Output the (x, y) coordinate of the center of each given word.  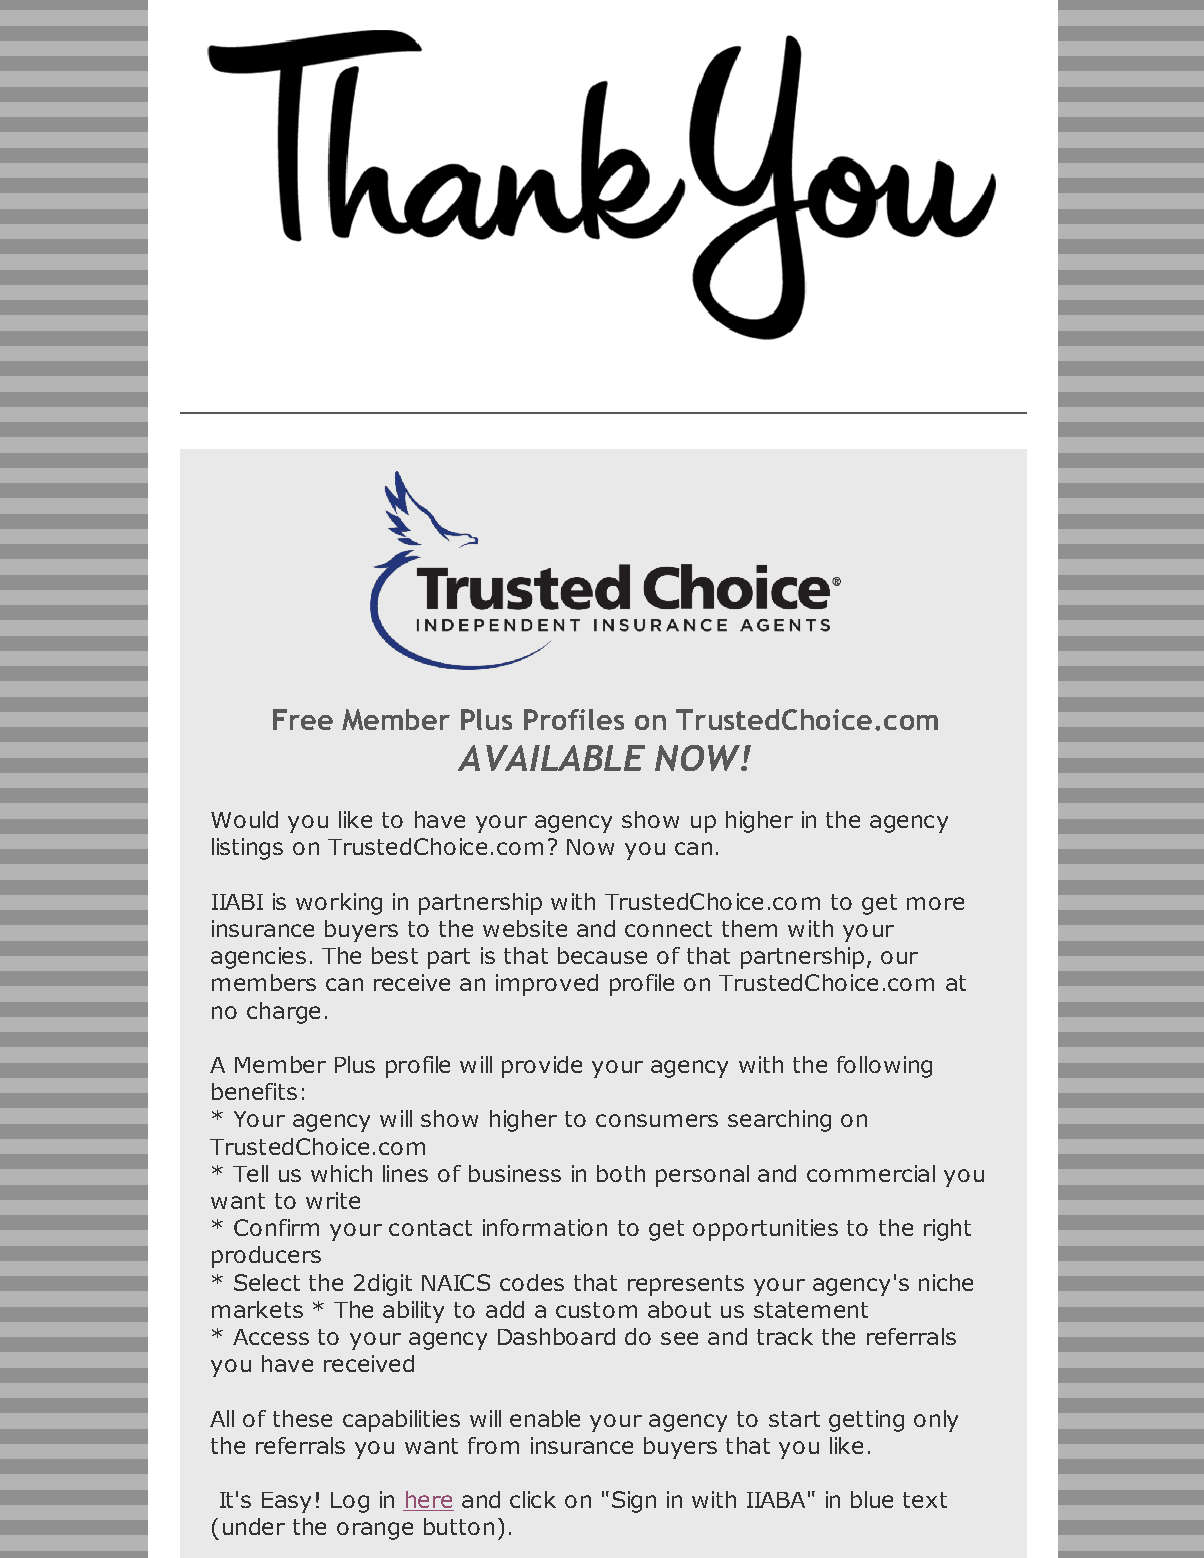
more (935, 903)
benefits (254, 1091)
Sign (634, 1502)
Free (303, 719)
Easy (286, 1502)
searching (779, 1121)
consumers (657, 1120)
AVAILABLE (551, 758)
